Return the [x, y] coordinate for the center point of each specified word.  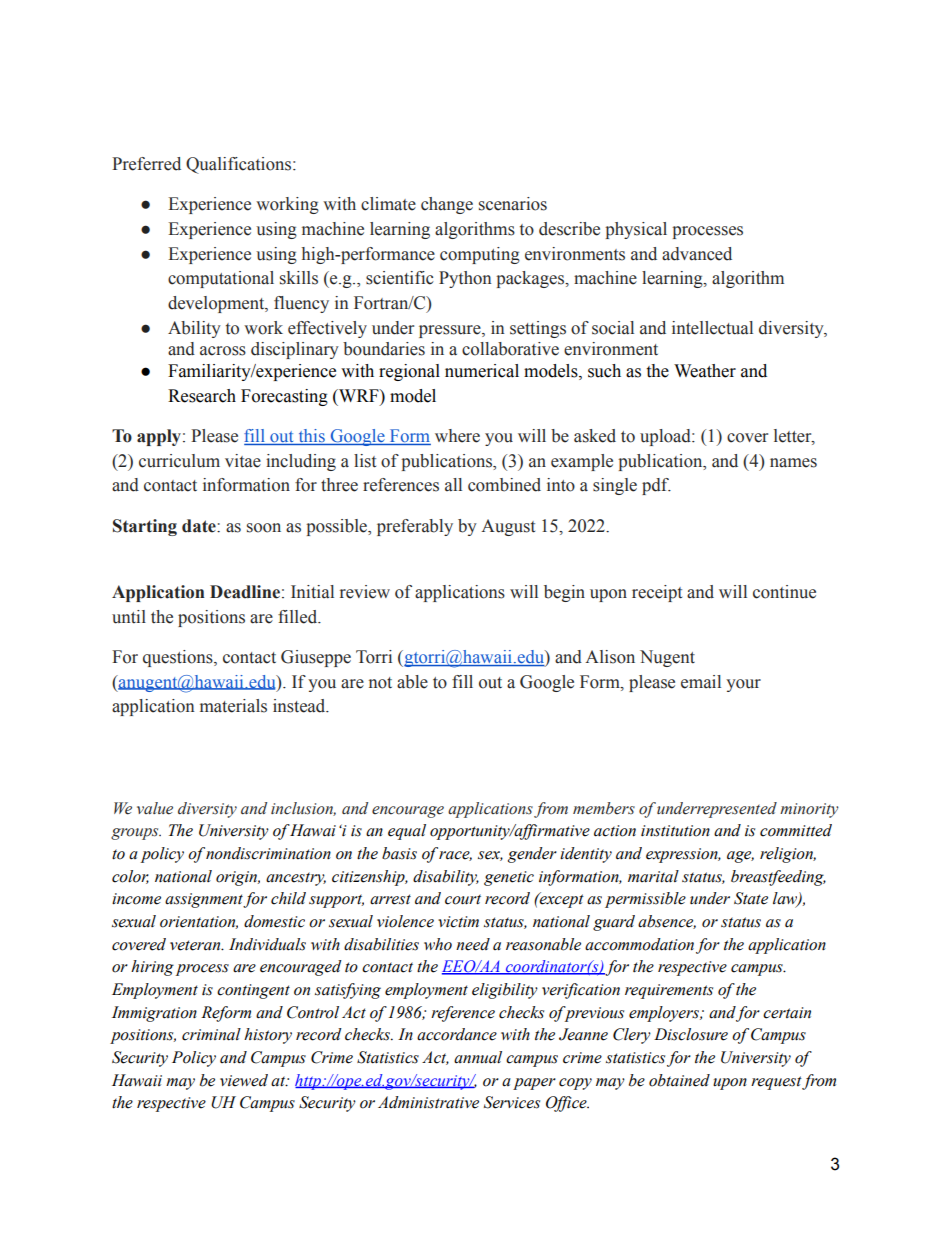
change [447, 205]
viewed [244, 1080]
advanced [697, 254]
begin [564, 593]
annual [478, 1057]
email [701, 682]
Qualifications [238, 165]
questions [179, 658]
